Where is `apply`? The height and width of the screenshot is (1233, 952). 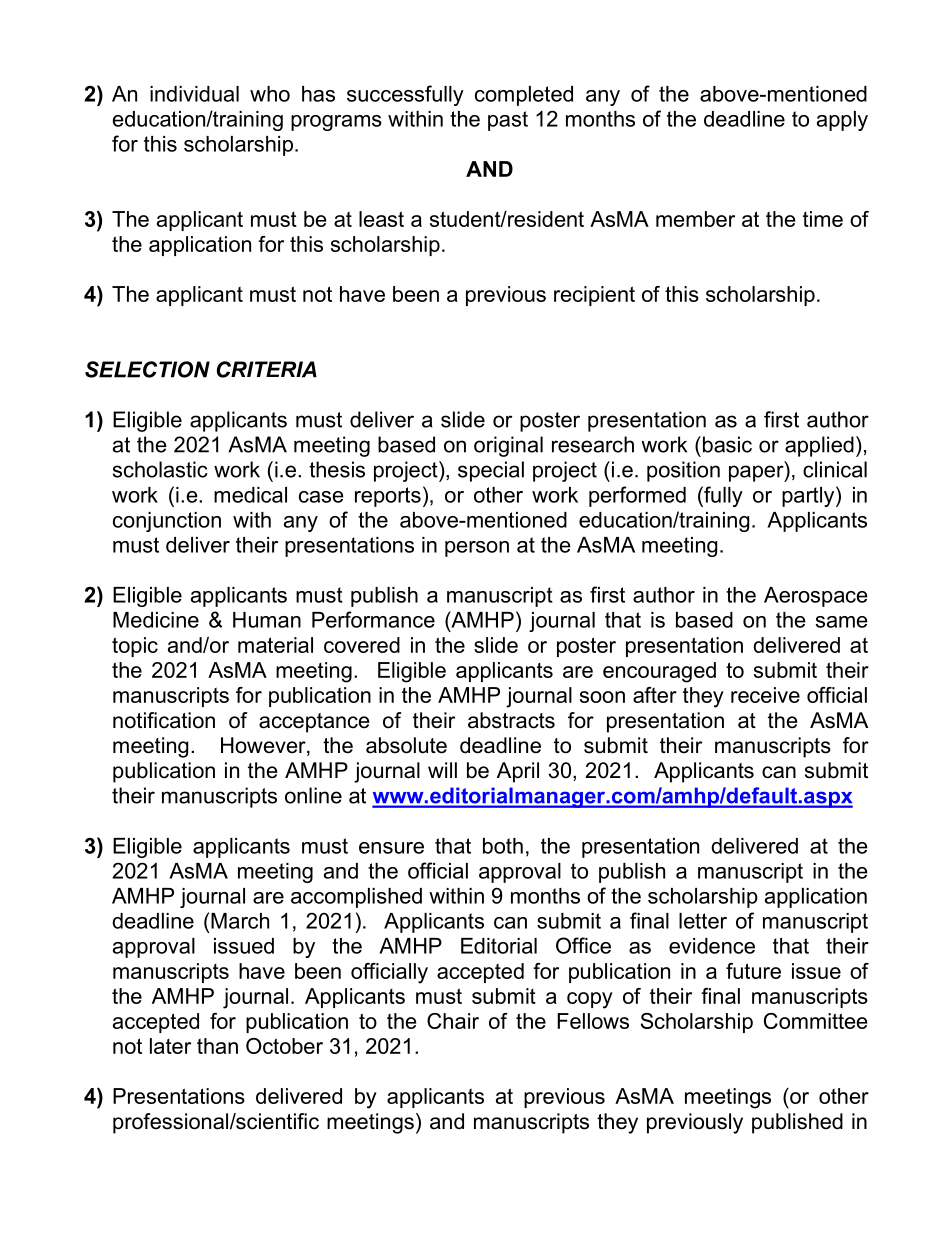 apply is located at coordinates (842, 121).
